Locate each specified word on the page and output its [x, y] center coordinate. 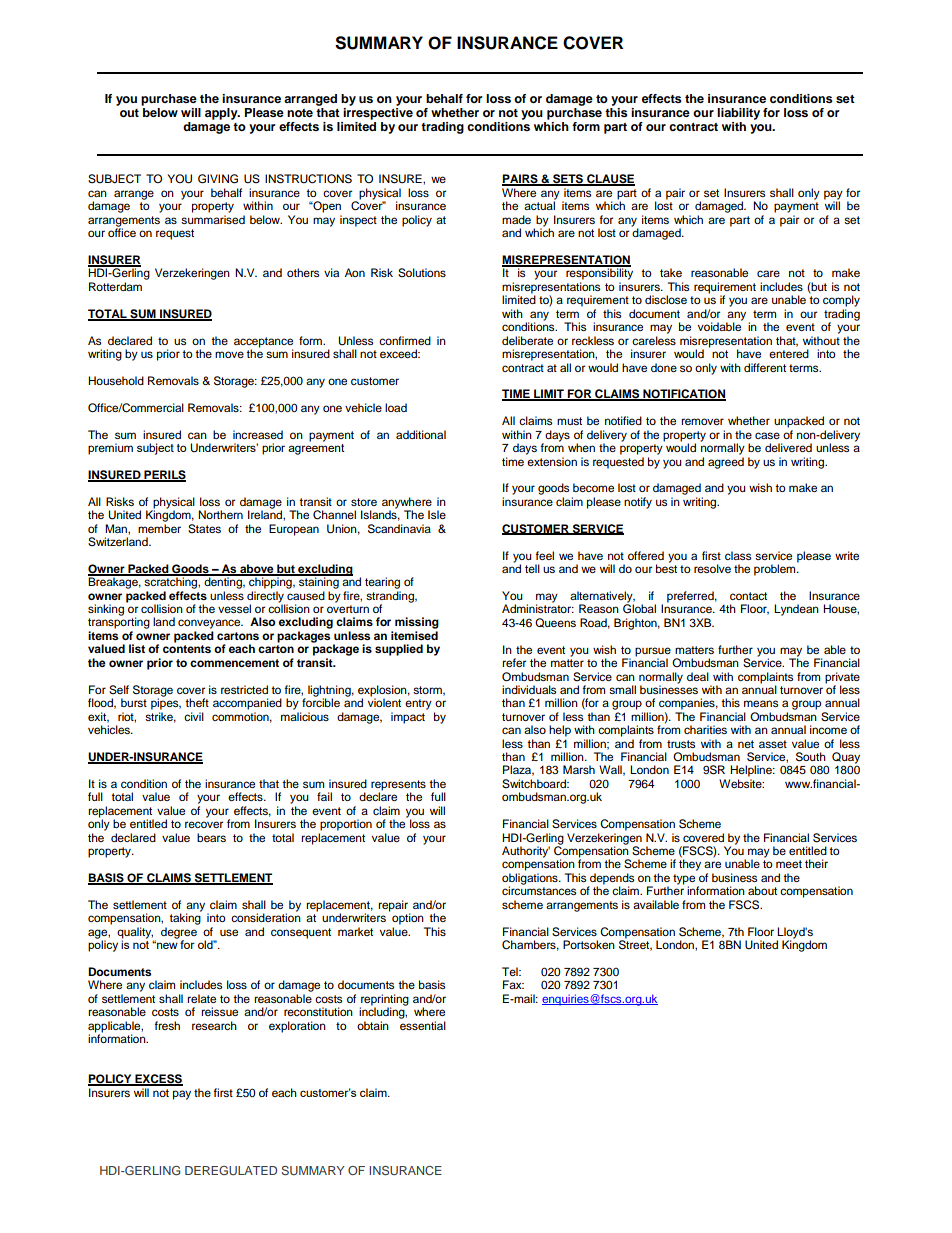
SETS [568, 180]
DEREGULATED [231, 1170]
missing [417, 623]
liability [738, 114]
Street [635, 944]
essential [423, 1025]
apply [222, 114]
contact [748, 596]
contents [187, 649]
